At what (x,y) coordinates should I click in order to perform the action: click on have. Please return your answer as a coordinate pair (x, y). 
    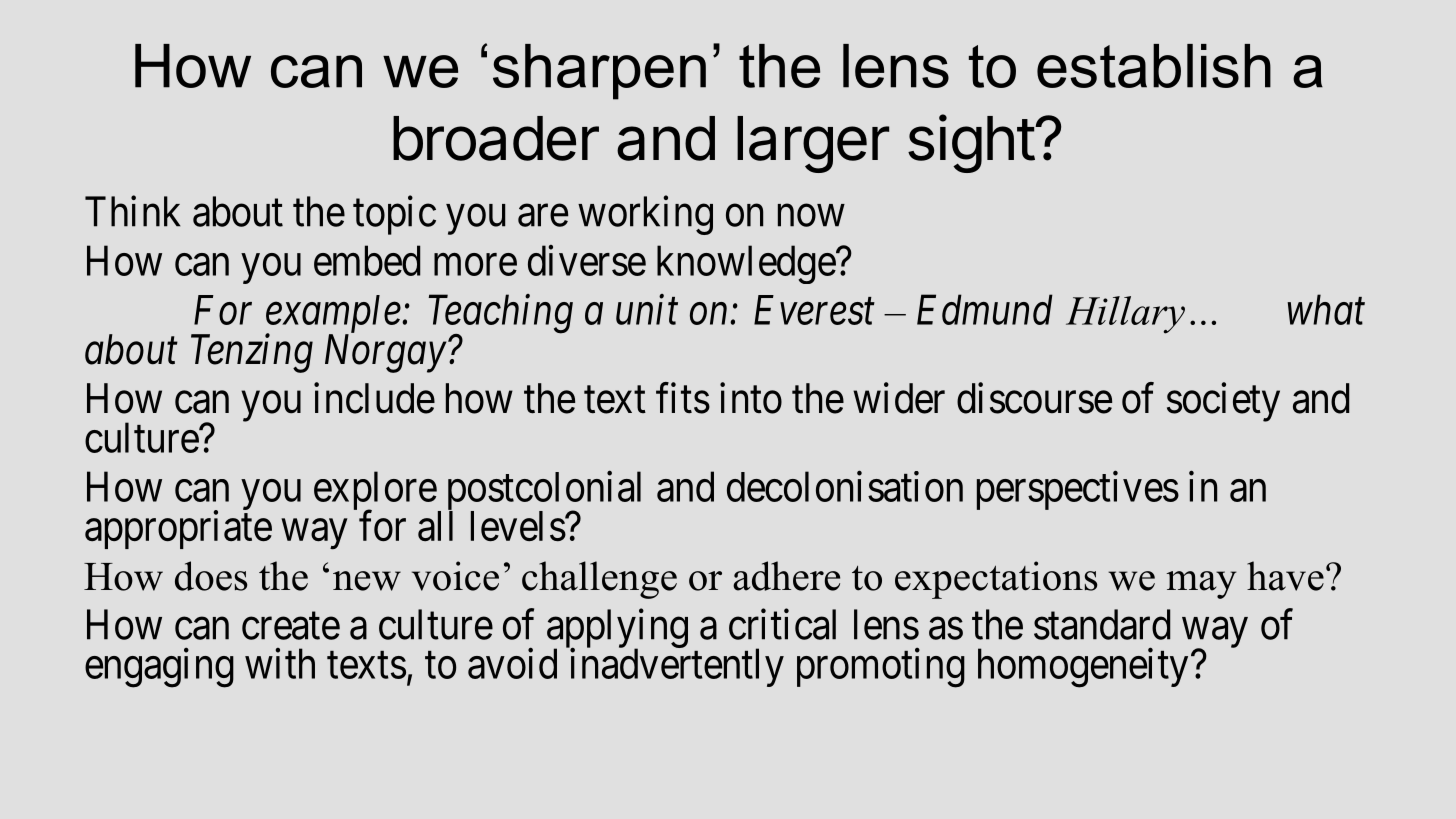
    Looking at the image, I should click on (1285, 576).
